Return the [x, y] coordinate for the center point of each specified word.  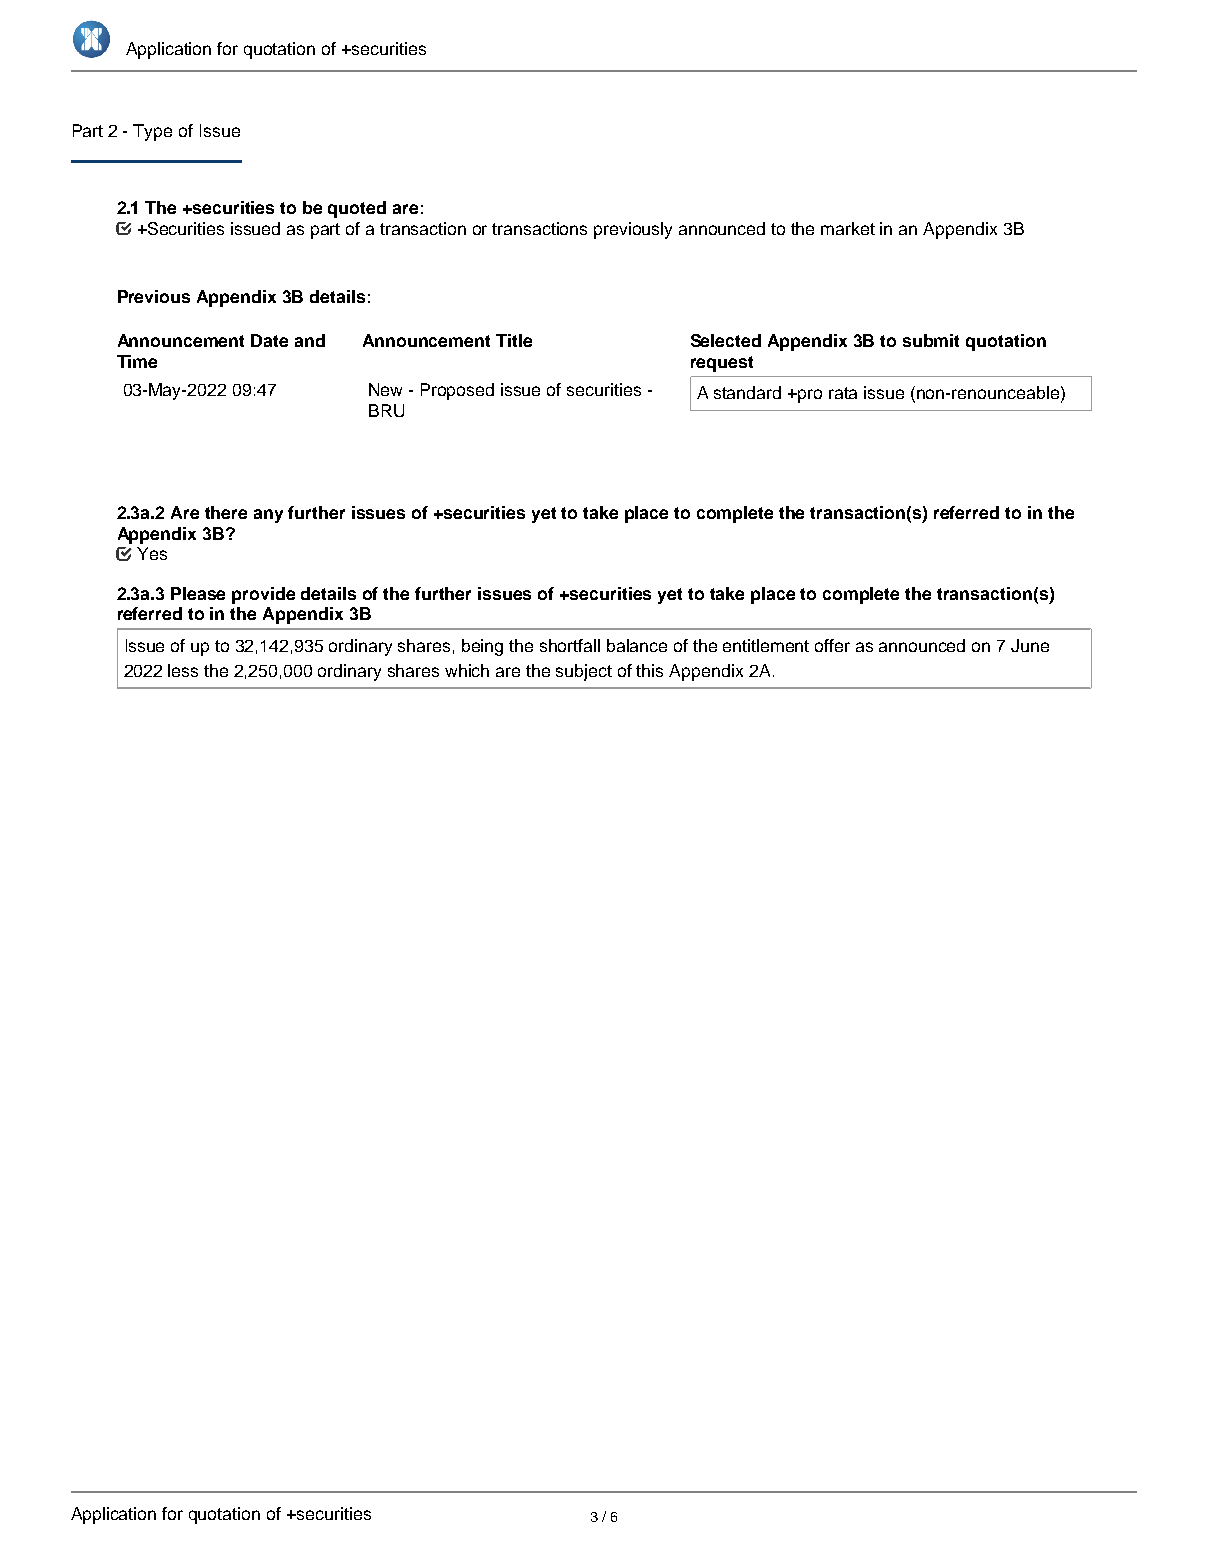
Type [152, 132]
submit [931, 340]
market [848, 228]
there [226, 512]
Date [269, 340]
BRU [386, 410]
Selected [726, 340]
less [183, 670]
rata [843, 393]
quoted [357, 209]
